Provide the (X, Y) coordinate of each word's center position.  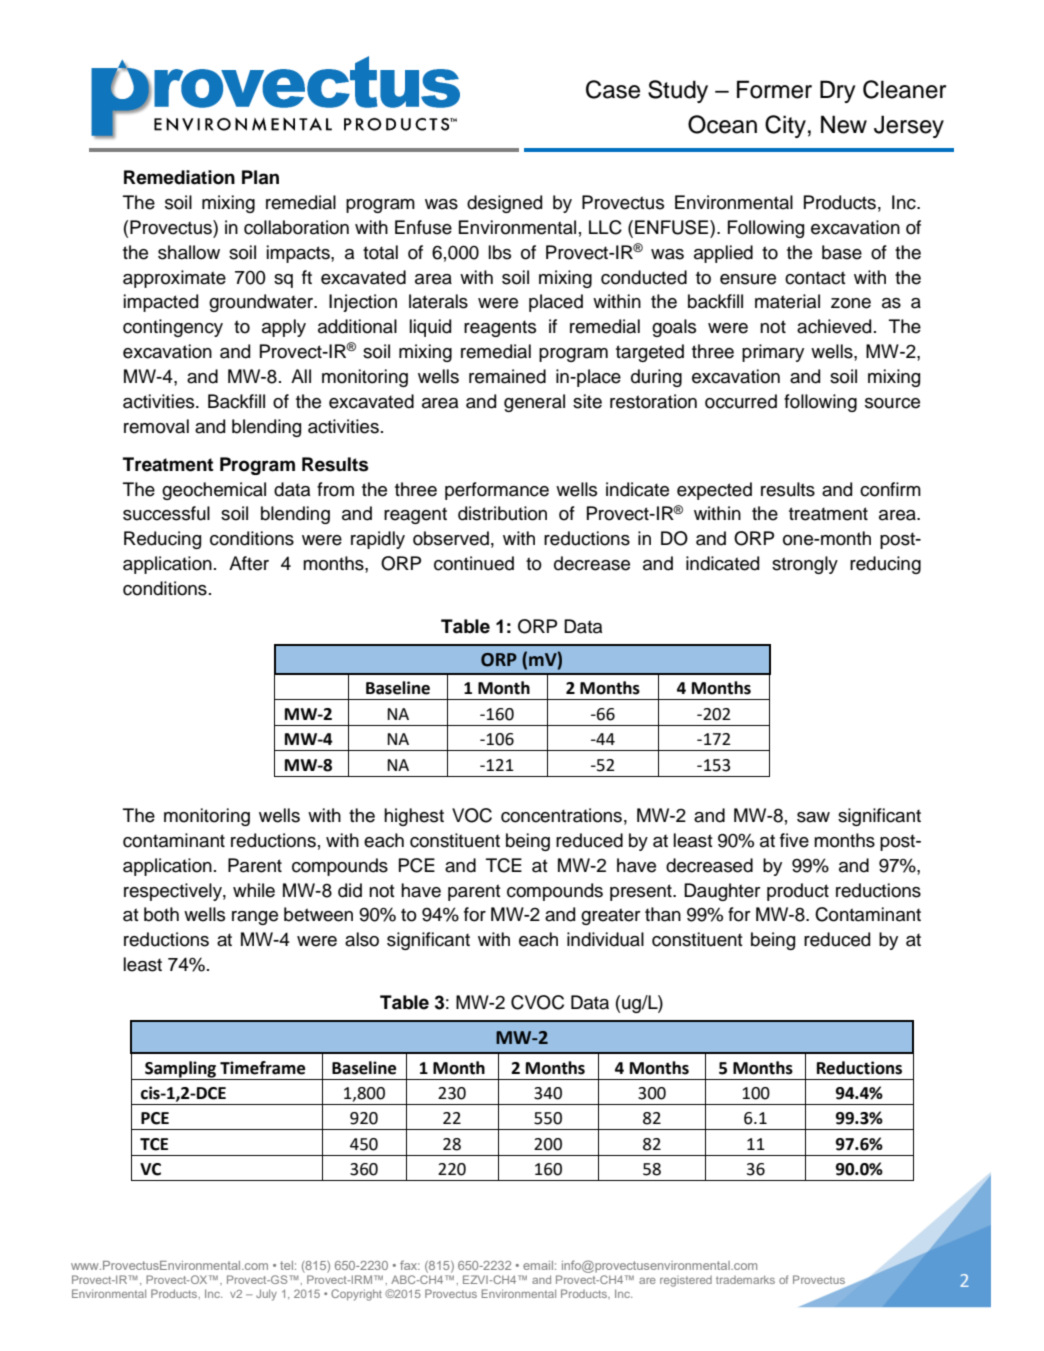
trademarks (745, 1279)
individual (605, 939)
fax (410, 1265)
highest (414, 817)
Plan (260, 177)
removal (156, 426)
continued (474, 563)
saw (813, 817)
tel (286, 1265)
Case (613, 89)
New (844, 124)
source (892, 403)
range (255, 918)
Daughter (722, 892)
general (534, 403)
